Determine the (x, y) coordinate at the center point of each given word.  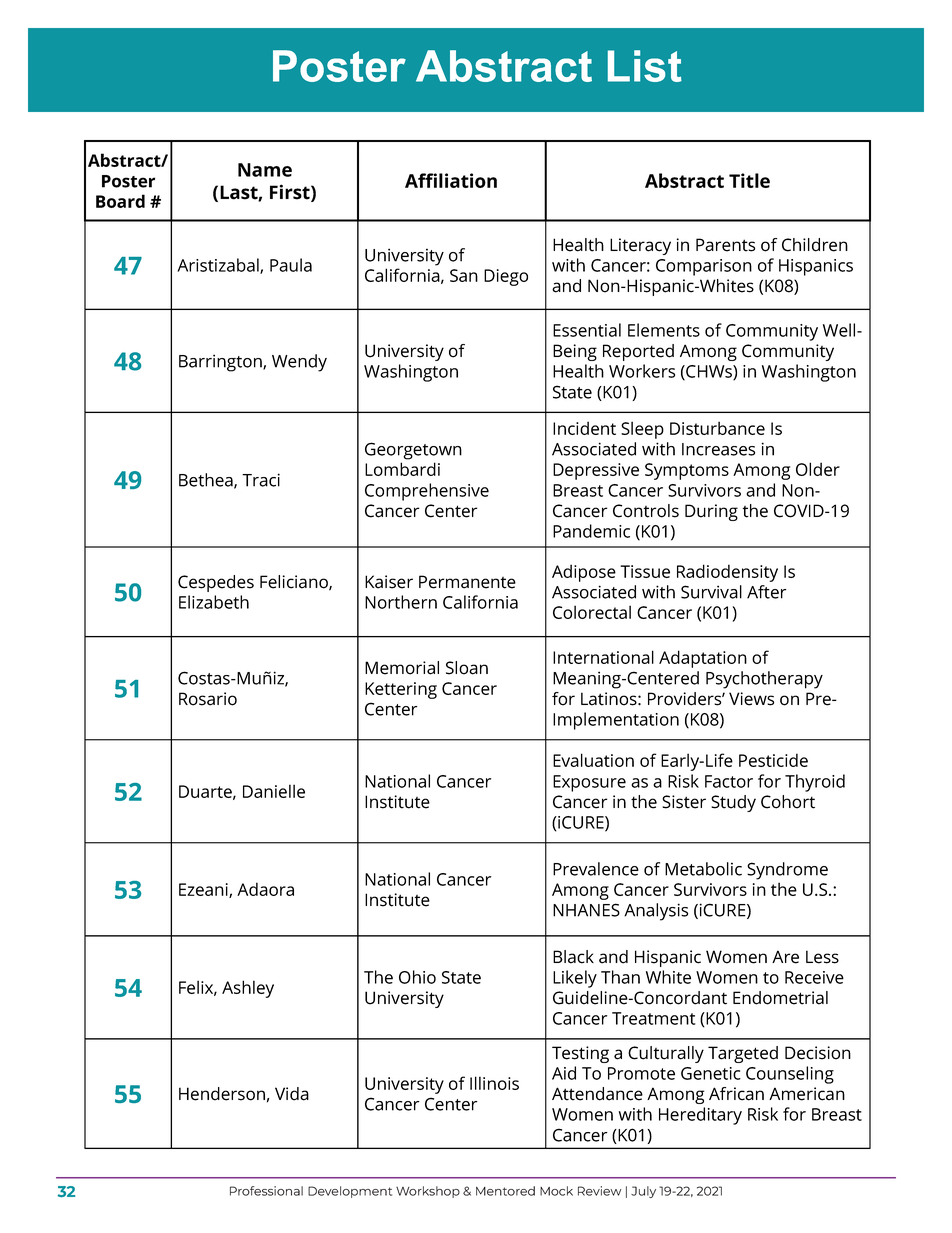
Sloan (467, 668)
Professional (266, 1191)
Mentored (505, 1191)
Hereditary (700, 1116)
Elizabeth (214, 602)
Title (749, 180)
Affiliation (451, 180)
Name (265, 170)
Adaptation (703, 659)
